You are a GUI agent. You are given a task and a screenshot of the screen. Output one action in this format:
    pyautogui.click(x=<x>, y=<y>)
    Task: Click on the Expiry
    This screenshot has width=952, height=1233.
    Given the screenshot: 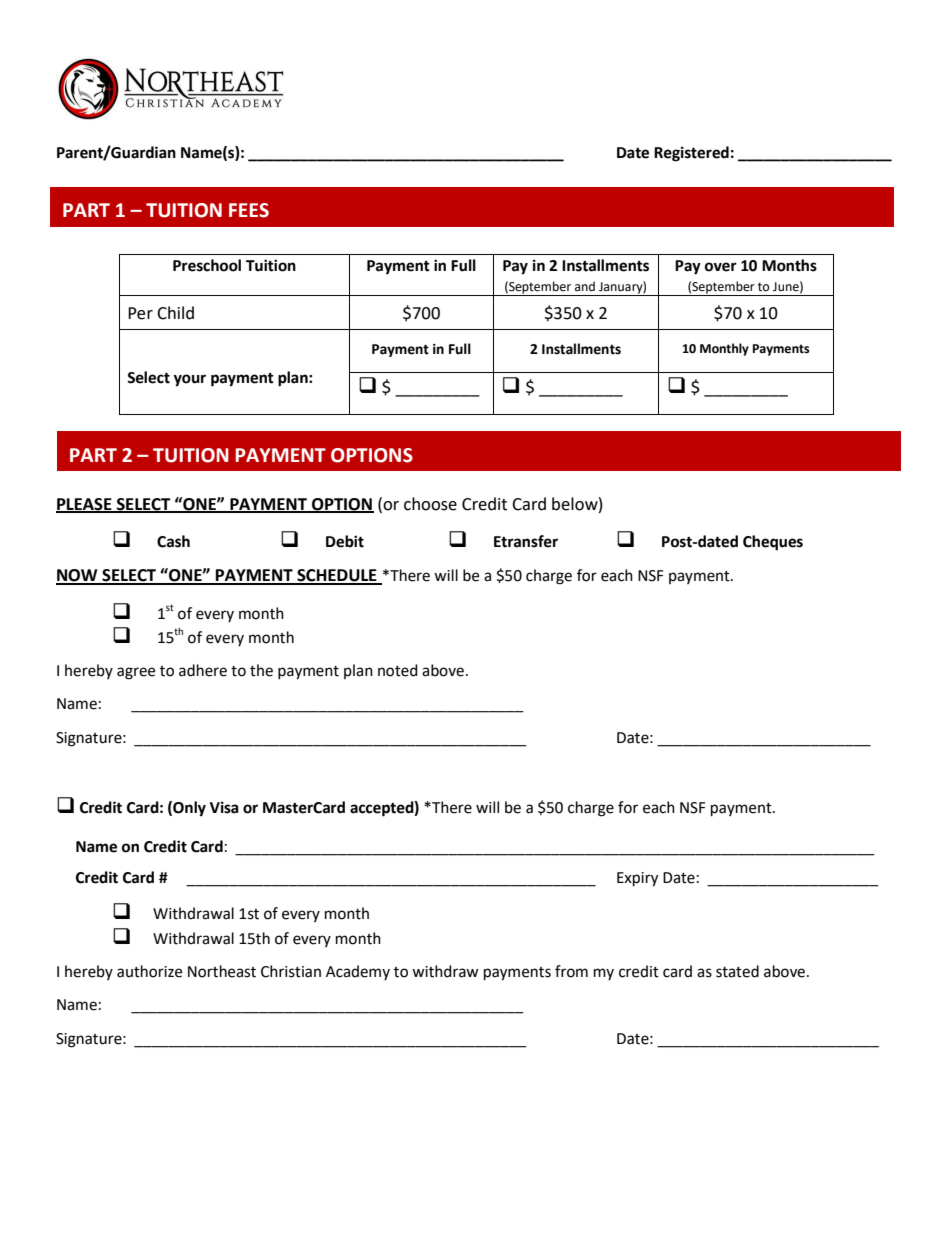 What is the action you would take?
    pyautogui.click(x=637, y=879)
